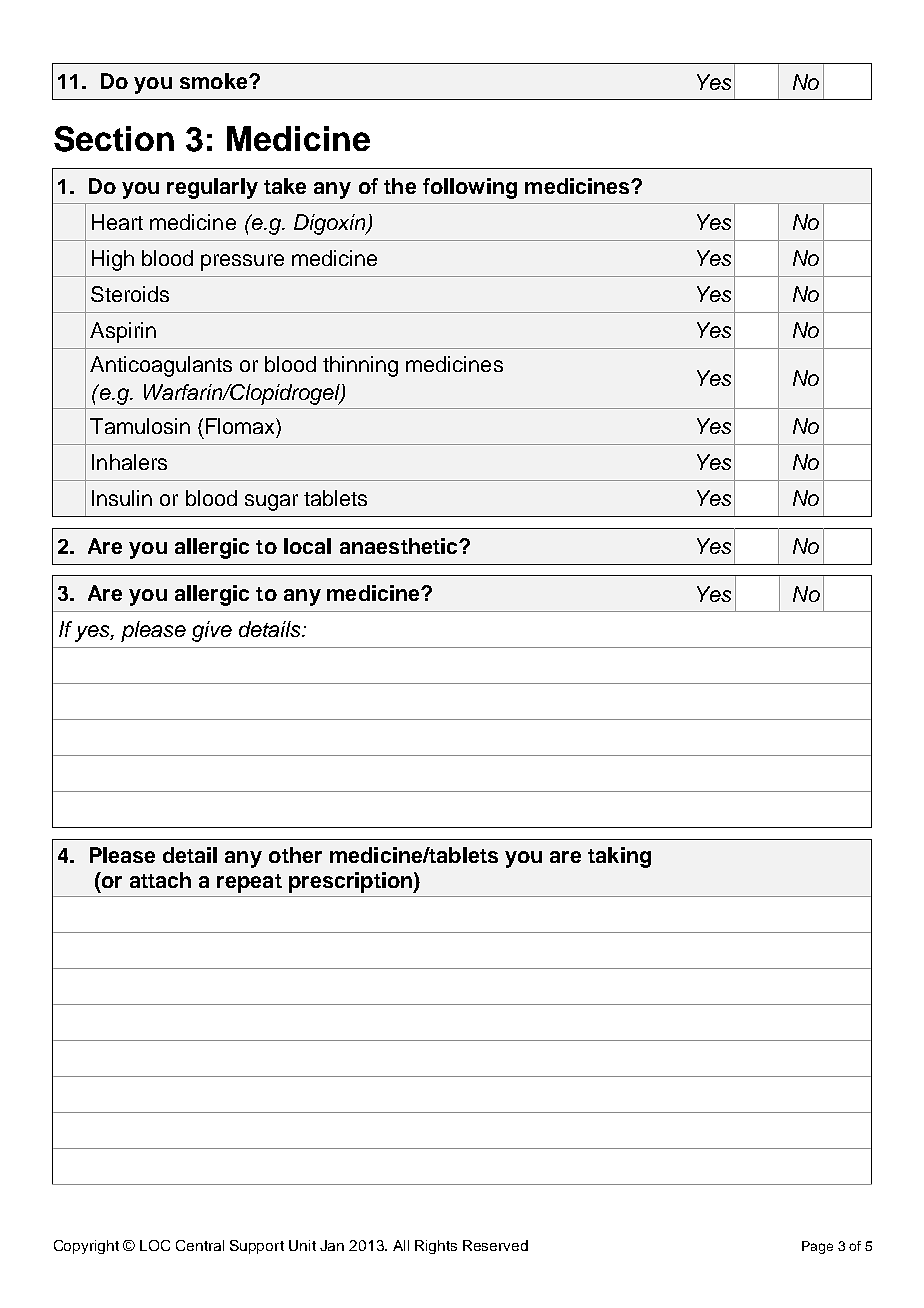 The width and height of the screenshot is (924, 1308). What do you see at coordinates (400, 546) in the screenshot?
I see `anaesthetic` at bounding box center [400, 546].
